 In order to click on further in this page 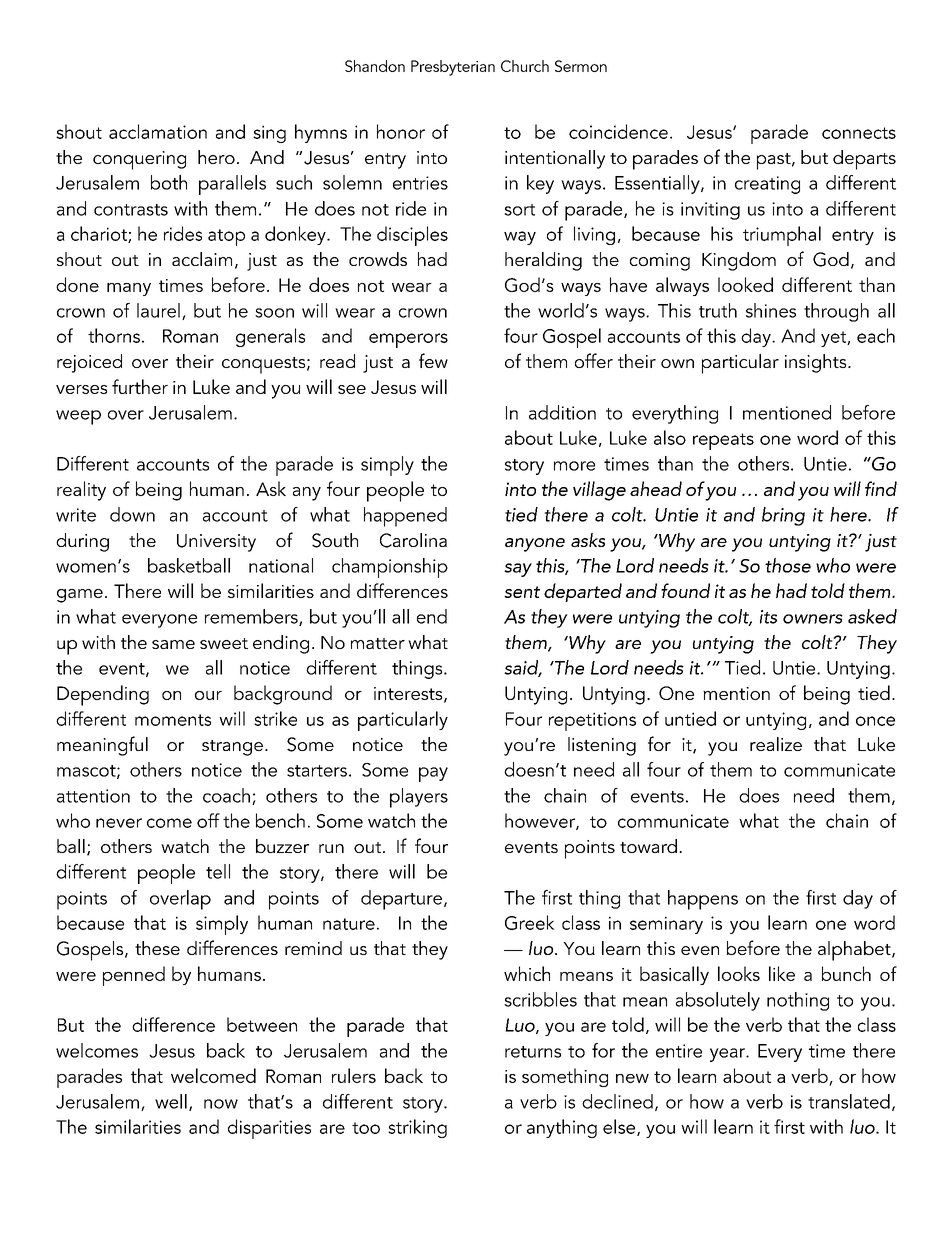, I will do `click(140, 386)`.
